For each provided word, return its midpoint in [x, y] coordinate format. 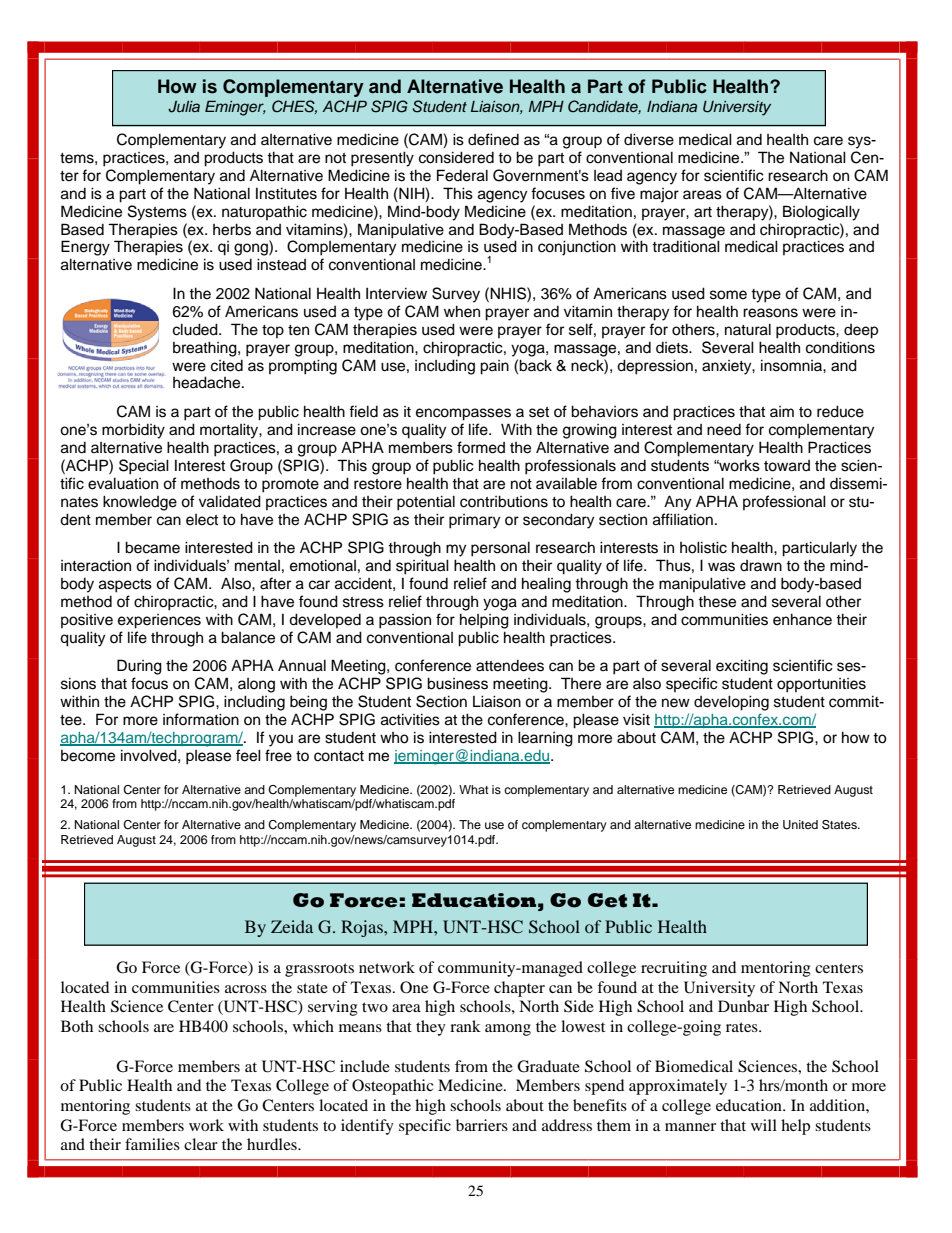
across [246, 989]
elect [202, 520]
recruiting [674, 969]
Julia [184, 107]
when [462, 311]
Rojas [363, 928]
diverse [649, 139]
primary [474, 521]
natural [748, 329]
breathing [206, 349]
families [152, 1144]
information [201, 719]
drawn [761, 565]
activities [410, 719]
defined [493, 139]
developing [731, 703]
